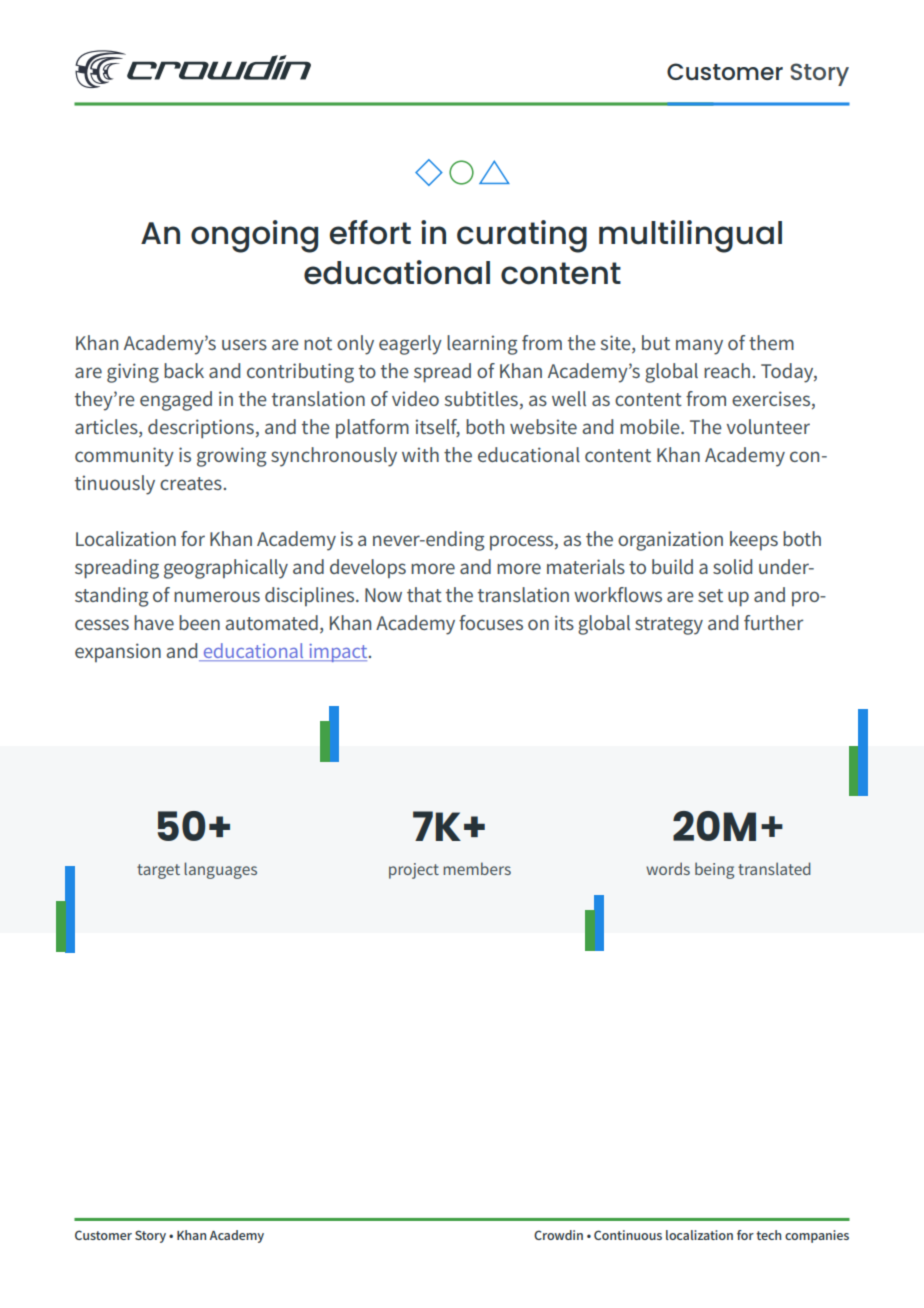  I want to click on been, so click(199, 622).
